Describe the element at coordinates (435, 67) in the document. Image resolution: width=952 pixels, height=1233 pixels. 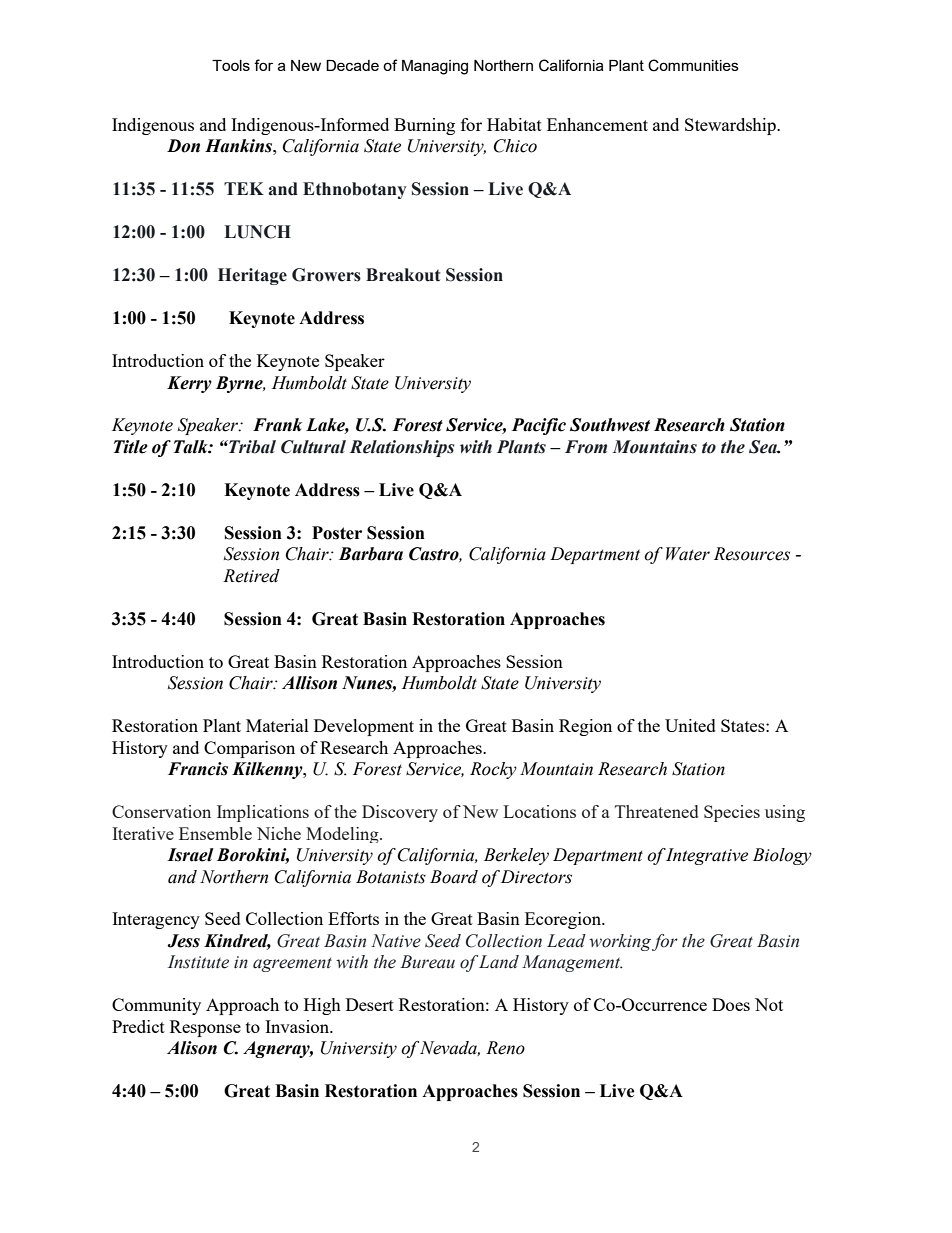
I see `Managing` at that location.
